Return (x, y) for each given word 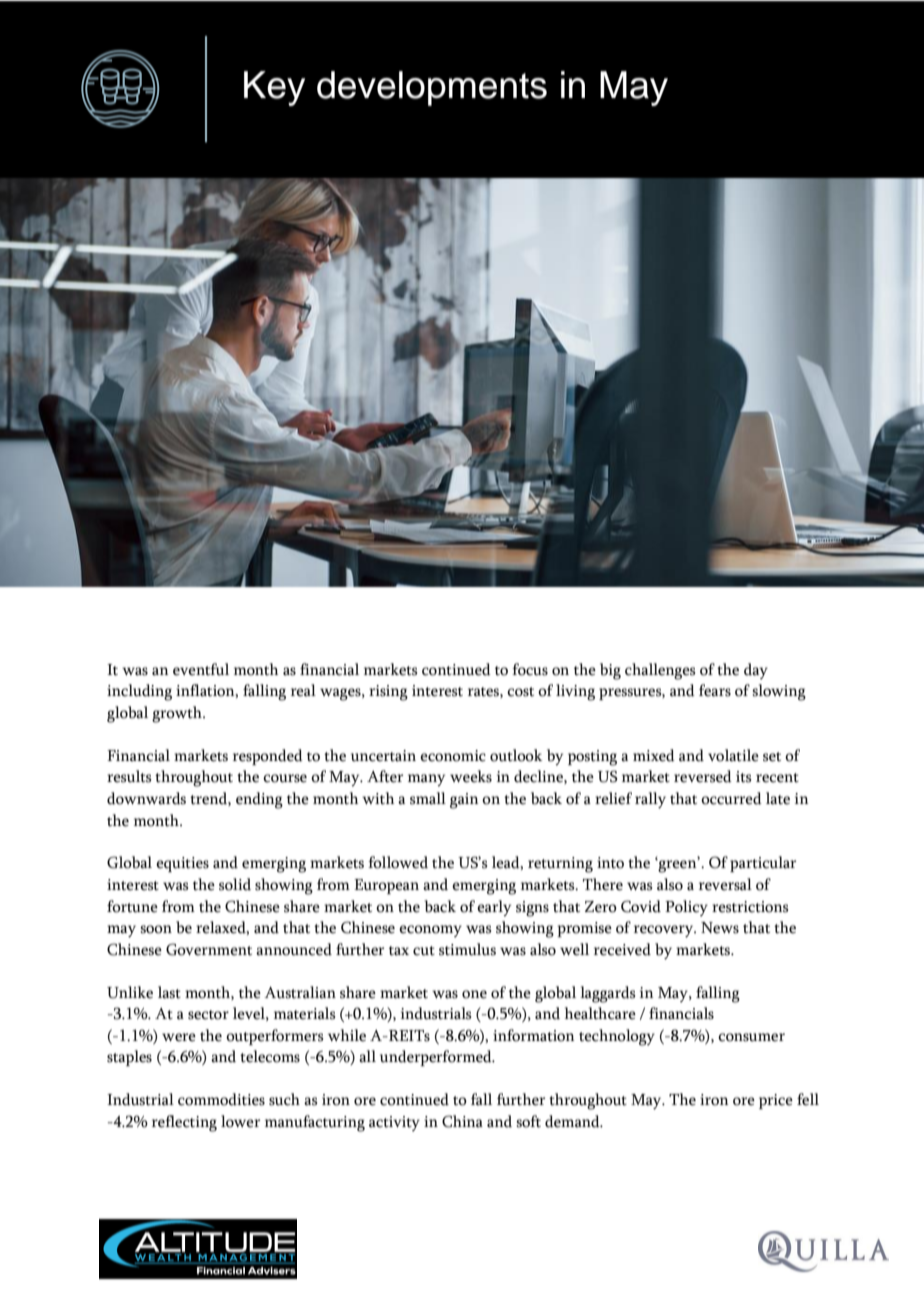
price (776, 1101)
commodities (221, 1099)
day (756, 671)
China (462, 1121)
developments (432, 88)
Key (274, 88)
